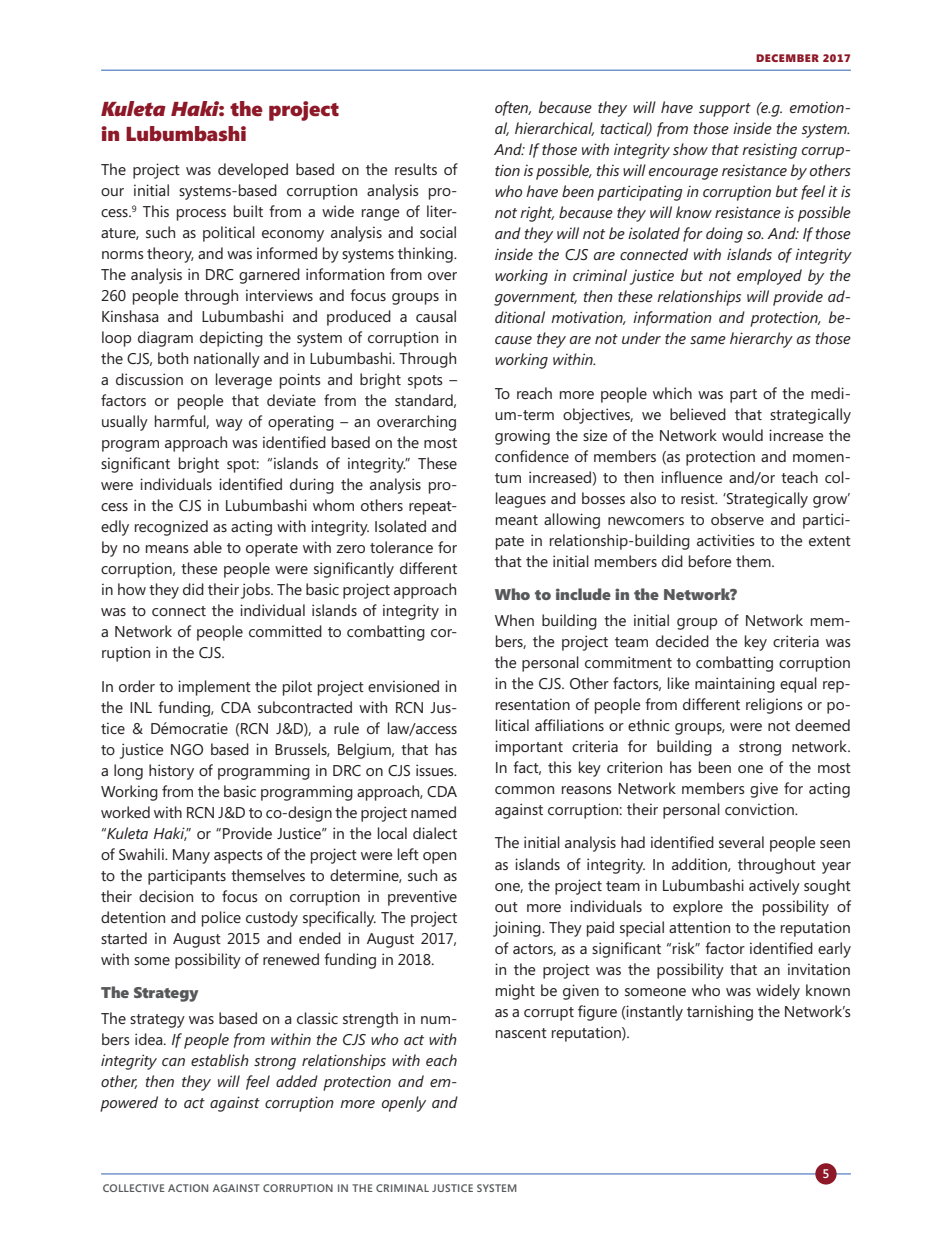  Describe the element at coordinates (187, 749) in the document. I see `NGO` at that location.
